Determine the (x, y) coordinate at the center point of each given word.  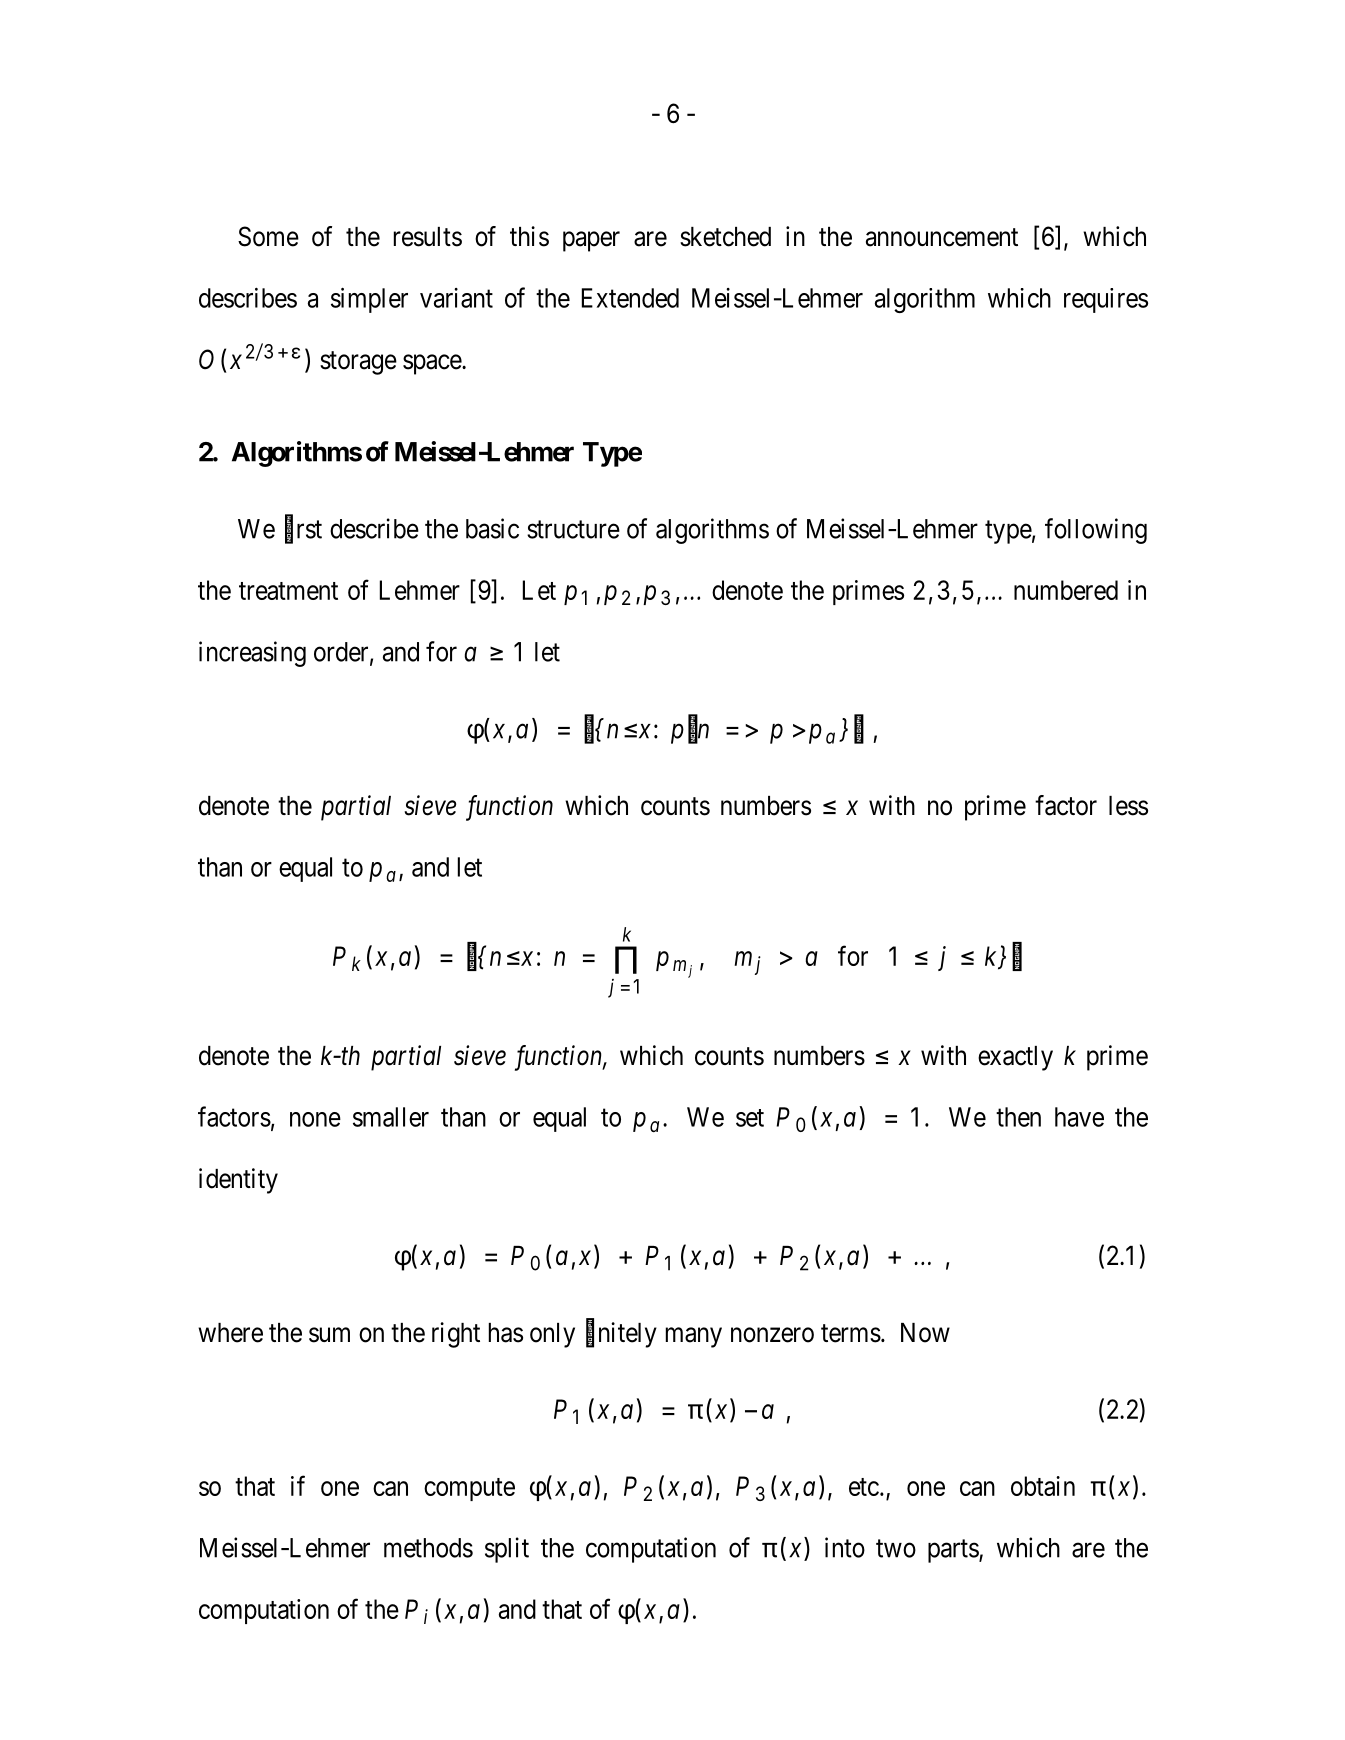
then (1018, 1117)
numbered (1066, 590)
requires (1106, 300)
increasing (252, 654)
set (750, 1118)
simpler (369, 300)
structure (573, 530)
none (315, 1119)
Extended (630, 298)
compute (469, 1489)
